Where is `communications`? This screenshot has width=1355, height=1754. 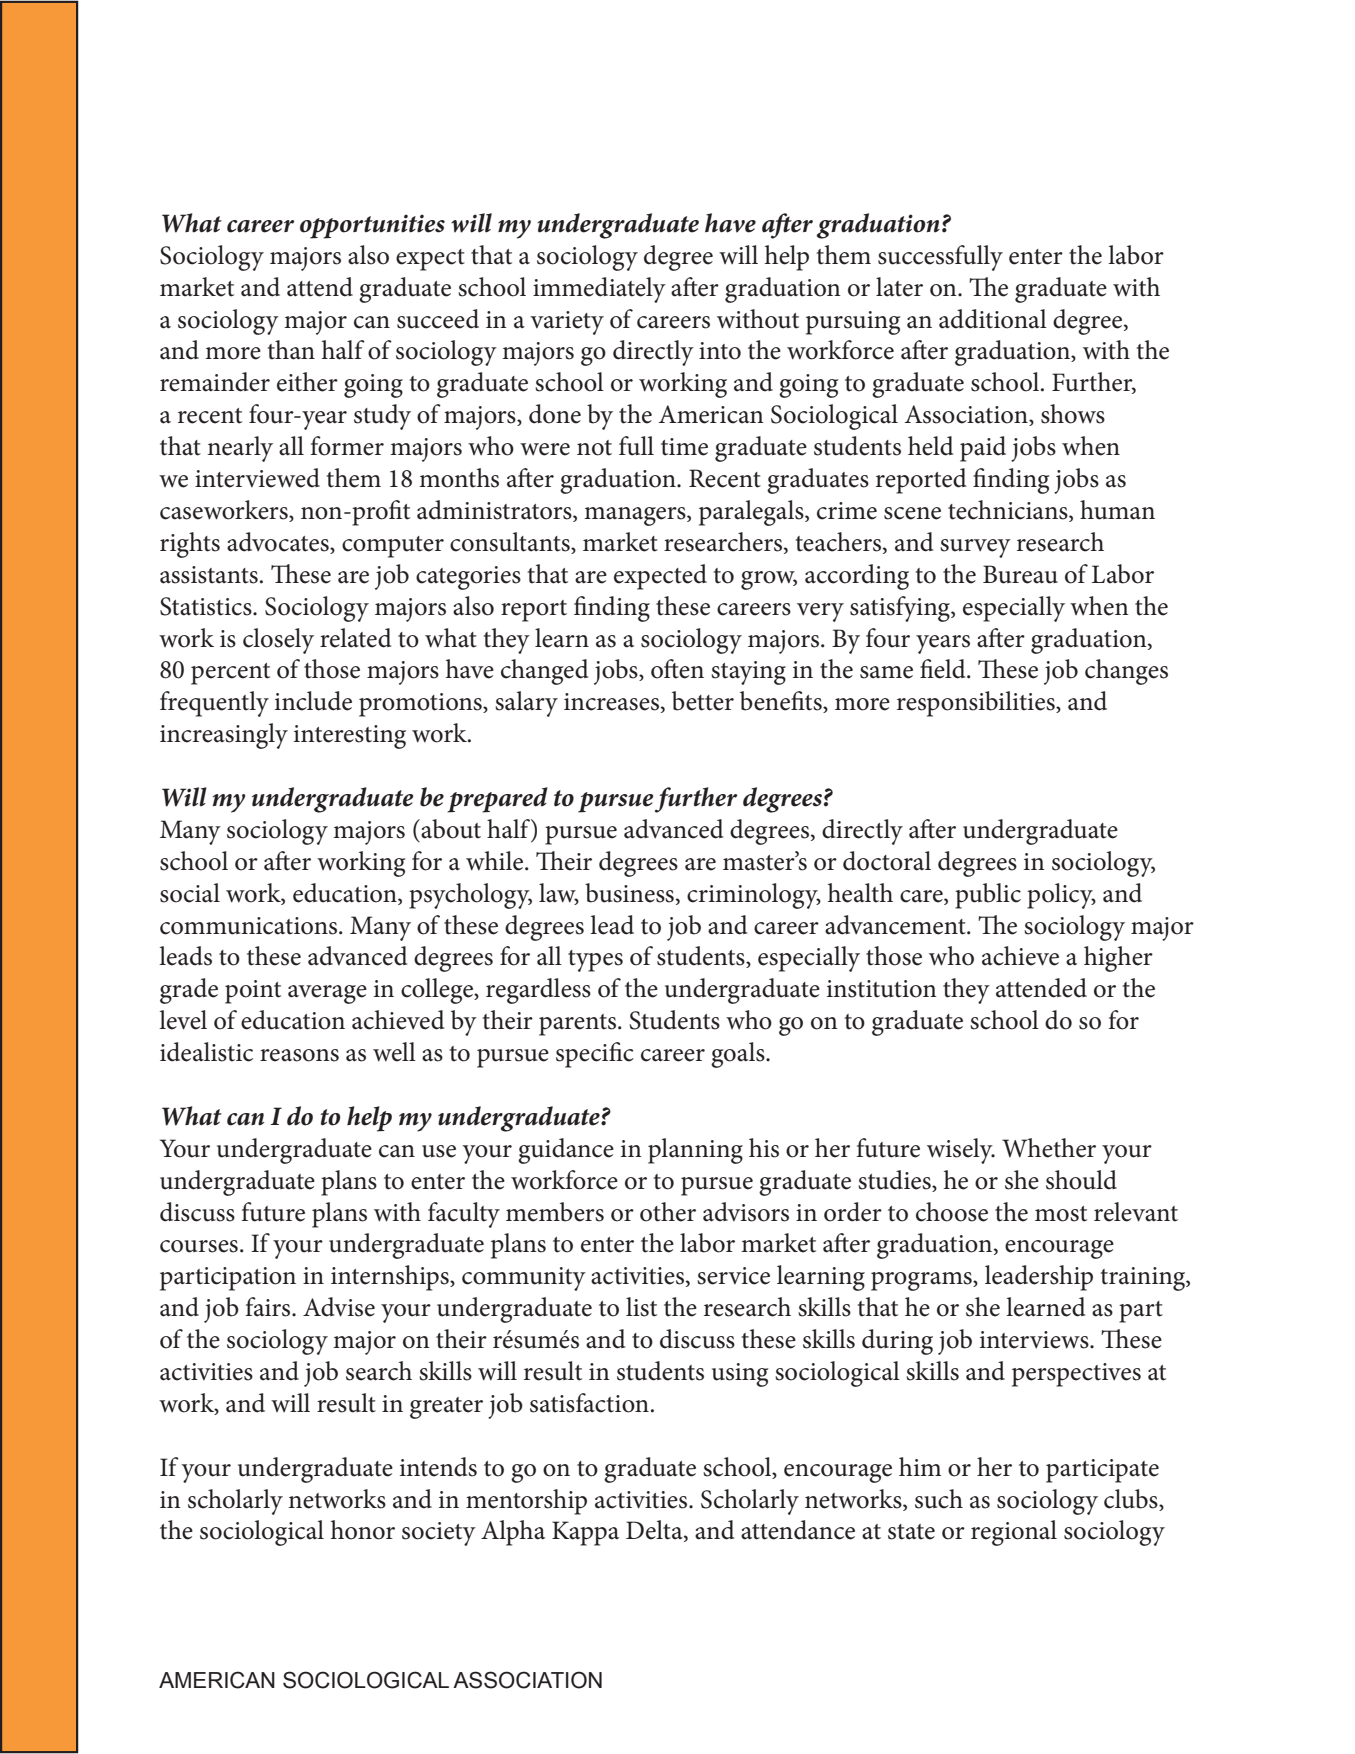 communications is located at coordinates (248, 926).
